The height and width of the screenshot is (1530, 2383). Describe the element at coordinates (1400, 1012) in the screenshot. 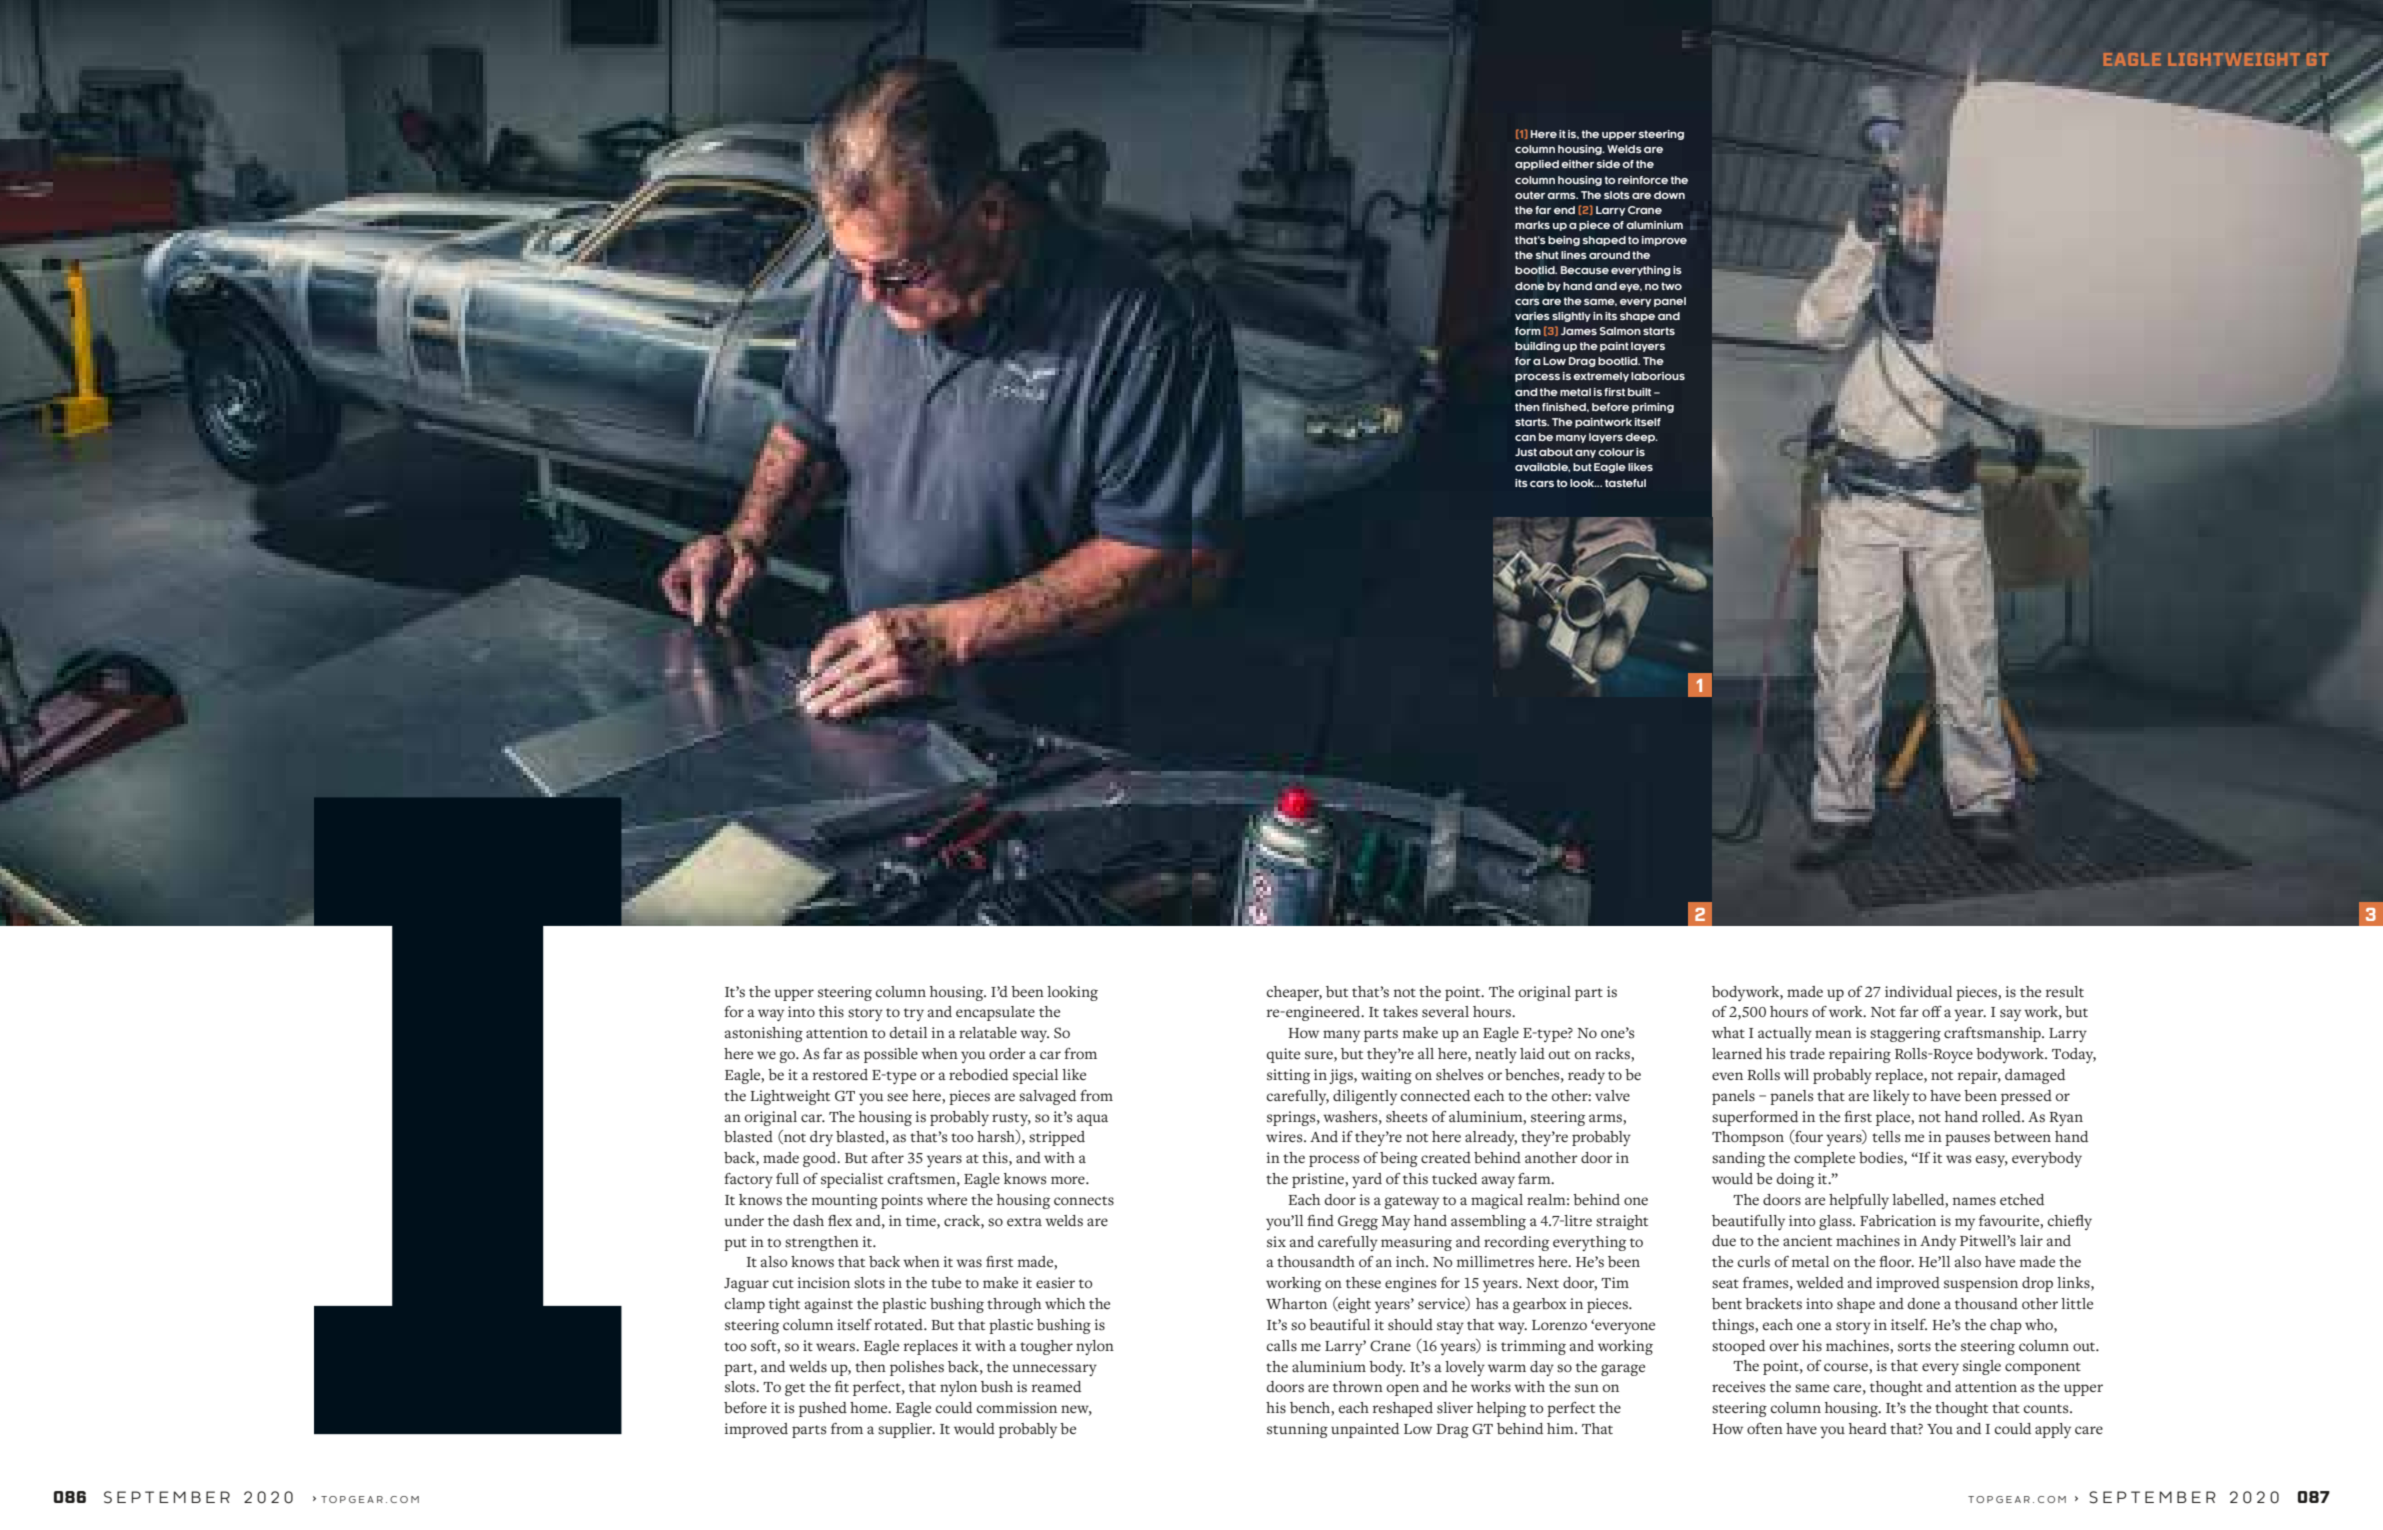

I see `takes` at that location.
